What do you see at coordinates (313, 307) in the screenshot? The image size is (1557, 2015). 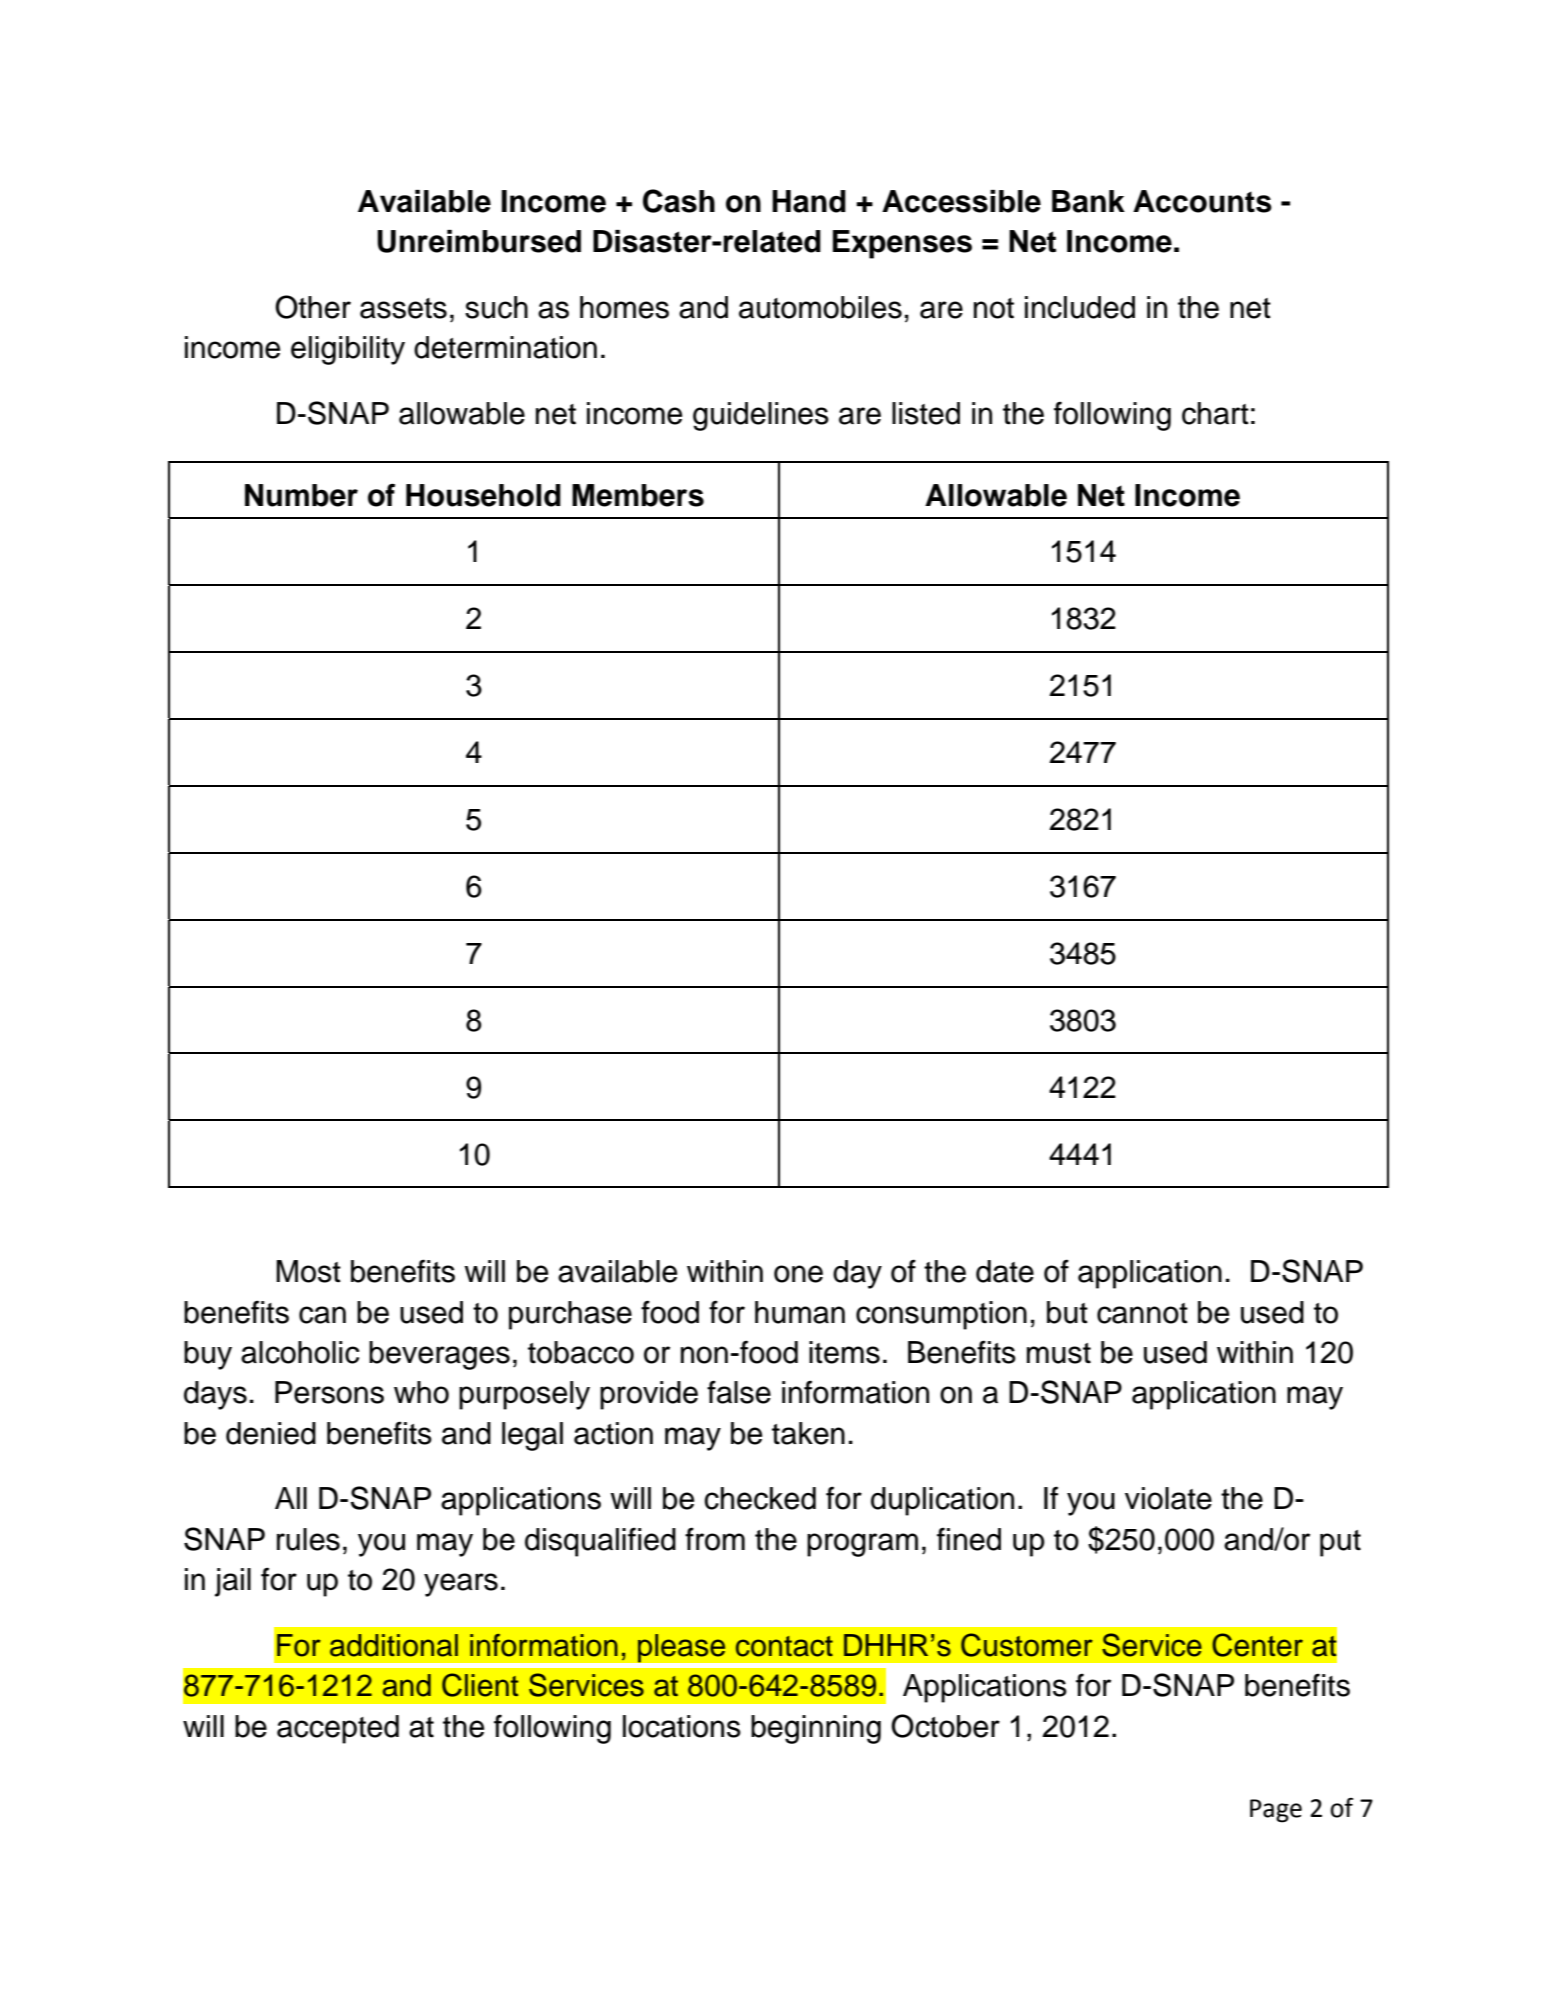 I see `Other` at bounding box center [313, 307].
